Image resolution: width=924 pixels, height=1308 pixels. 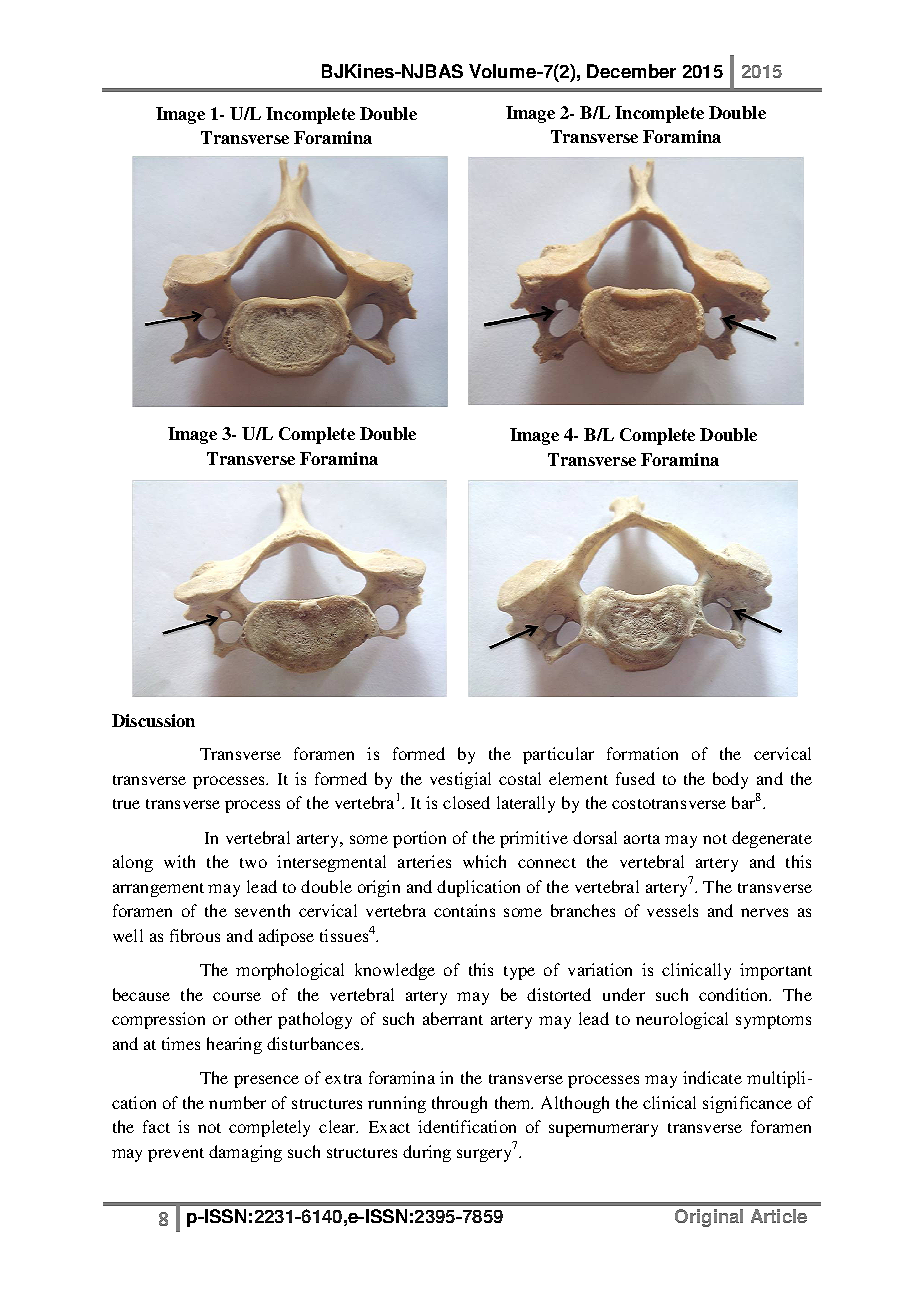 What do you see at coordinates (635, 778) in the screenshot?
I see `fused` at bounding box center [635, 778].
